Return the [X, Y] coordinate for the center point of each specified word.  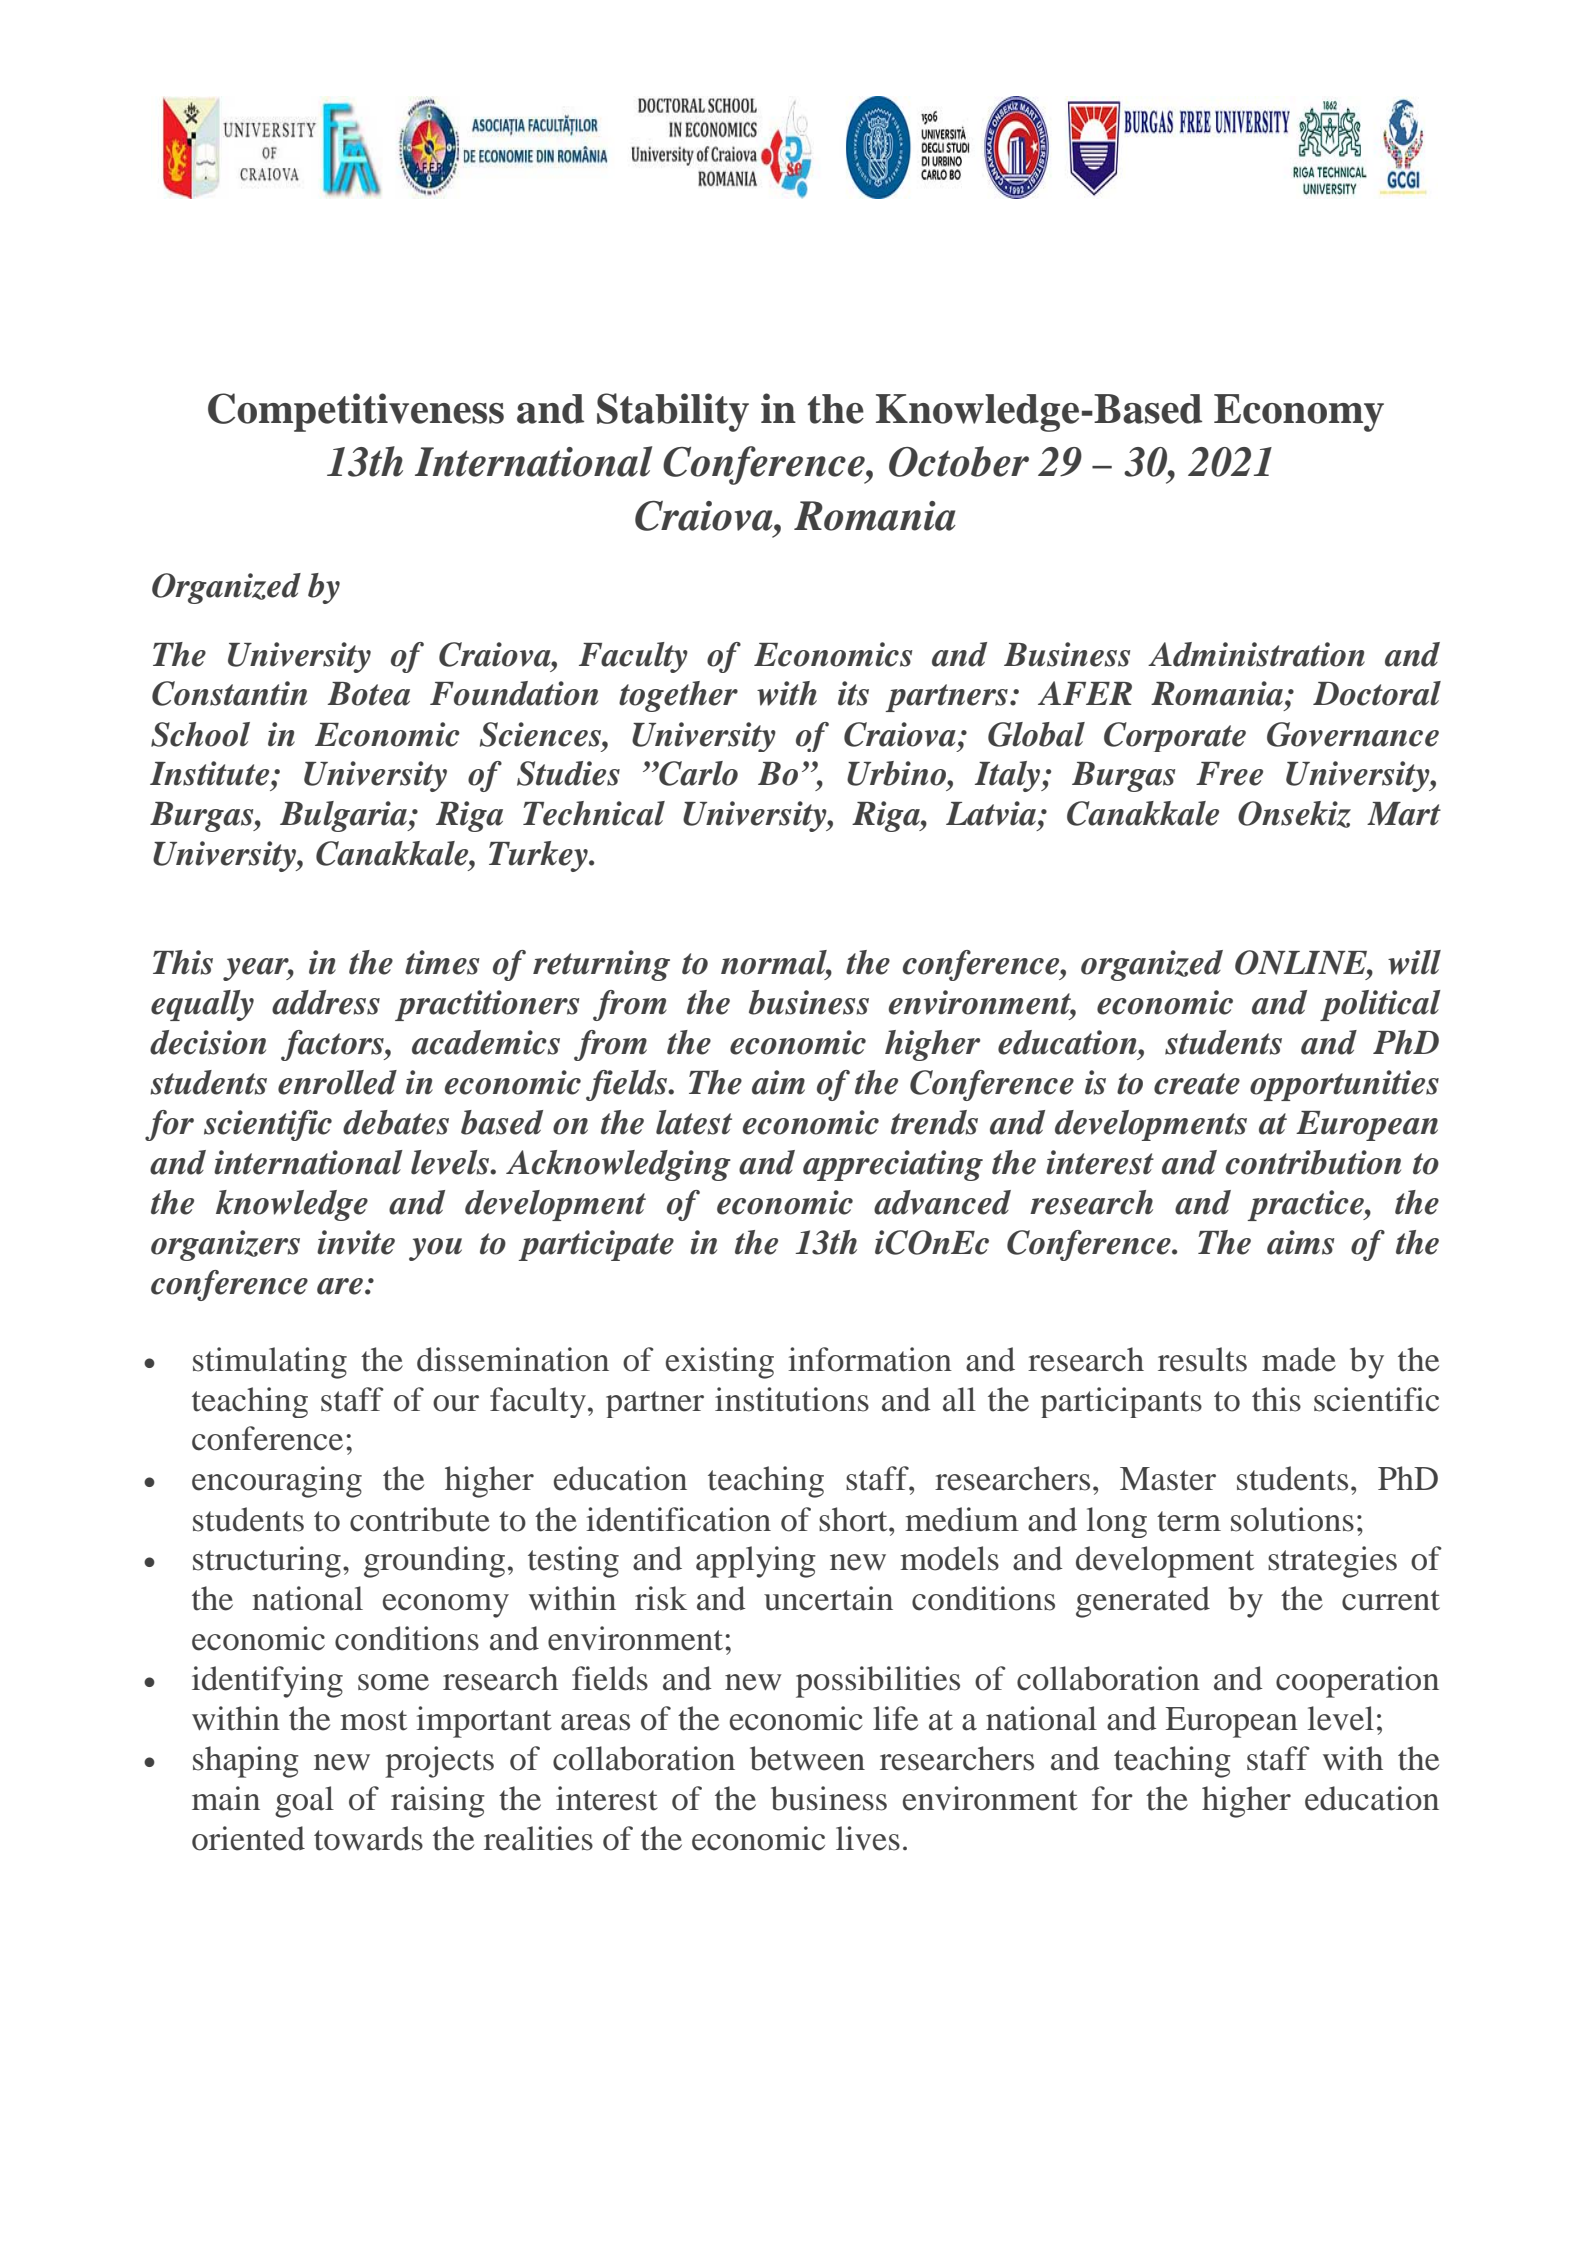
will [1414, 962]
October [959, 461]
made [1299, 1359]
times [442, 962]
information [870, 1359]
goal [304, 1802]
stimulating [270, 1363]
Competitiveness [356, 412]
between [807, 1758]
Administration [1256, 654]
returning [601, 965]
